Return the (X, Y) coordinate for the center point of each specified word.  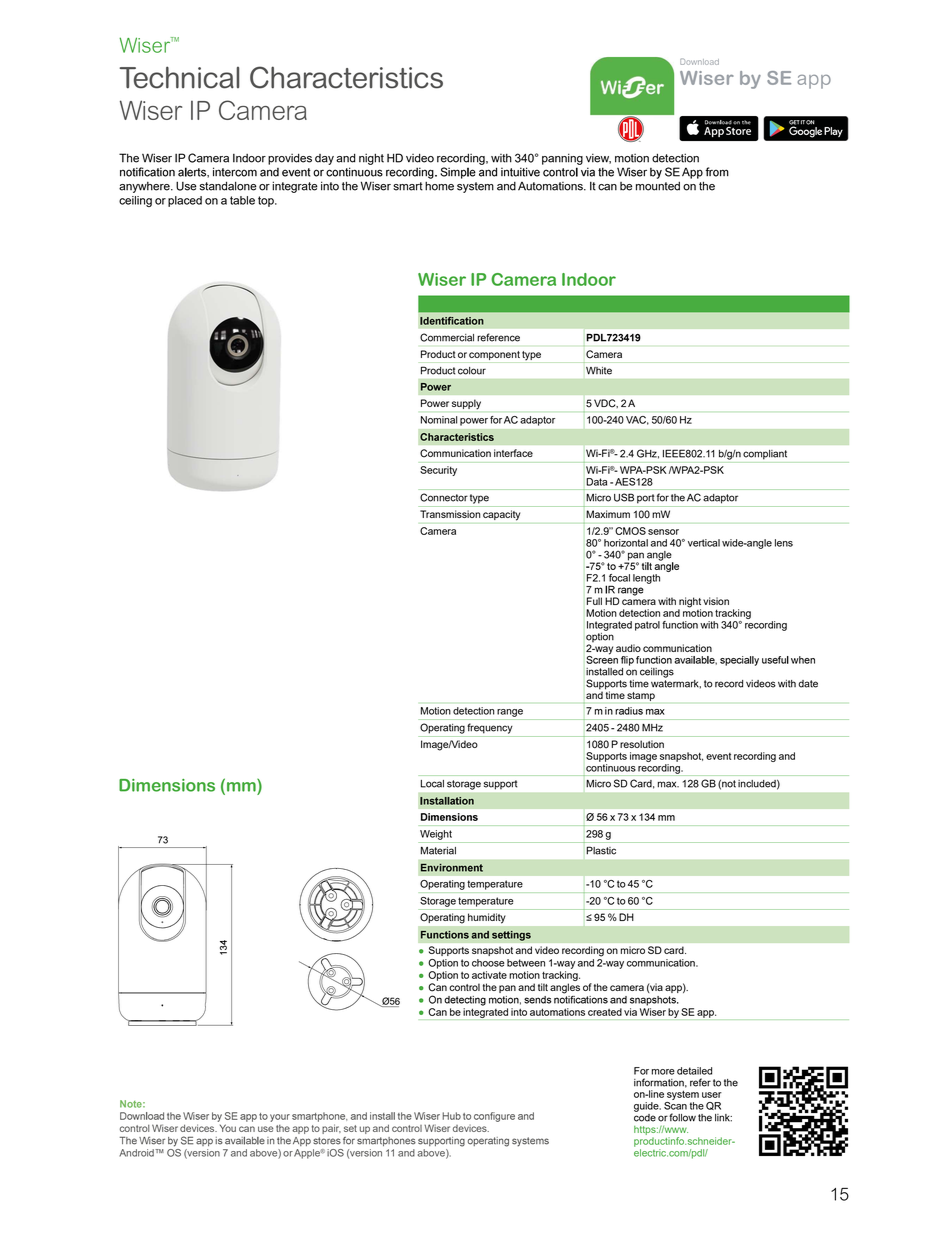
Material (438, 851)
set (350, 1128)
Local (432, 784)
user (712, 1095)
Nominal (439, 420)
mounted (658, 186)
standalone (228, 186)
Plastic (601, 850)
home (439, 186)
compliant (765, 455)
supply (466, 404)
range (510, 713)
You (228, 1128)
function (680, 625)
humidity (486, 918)
